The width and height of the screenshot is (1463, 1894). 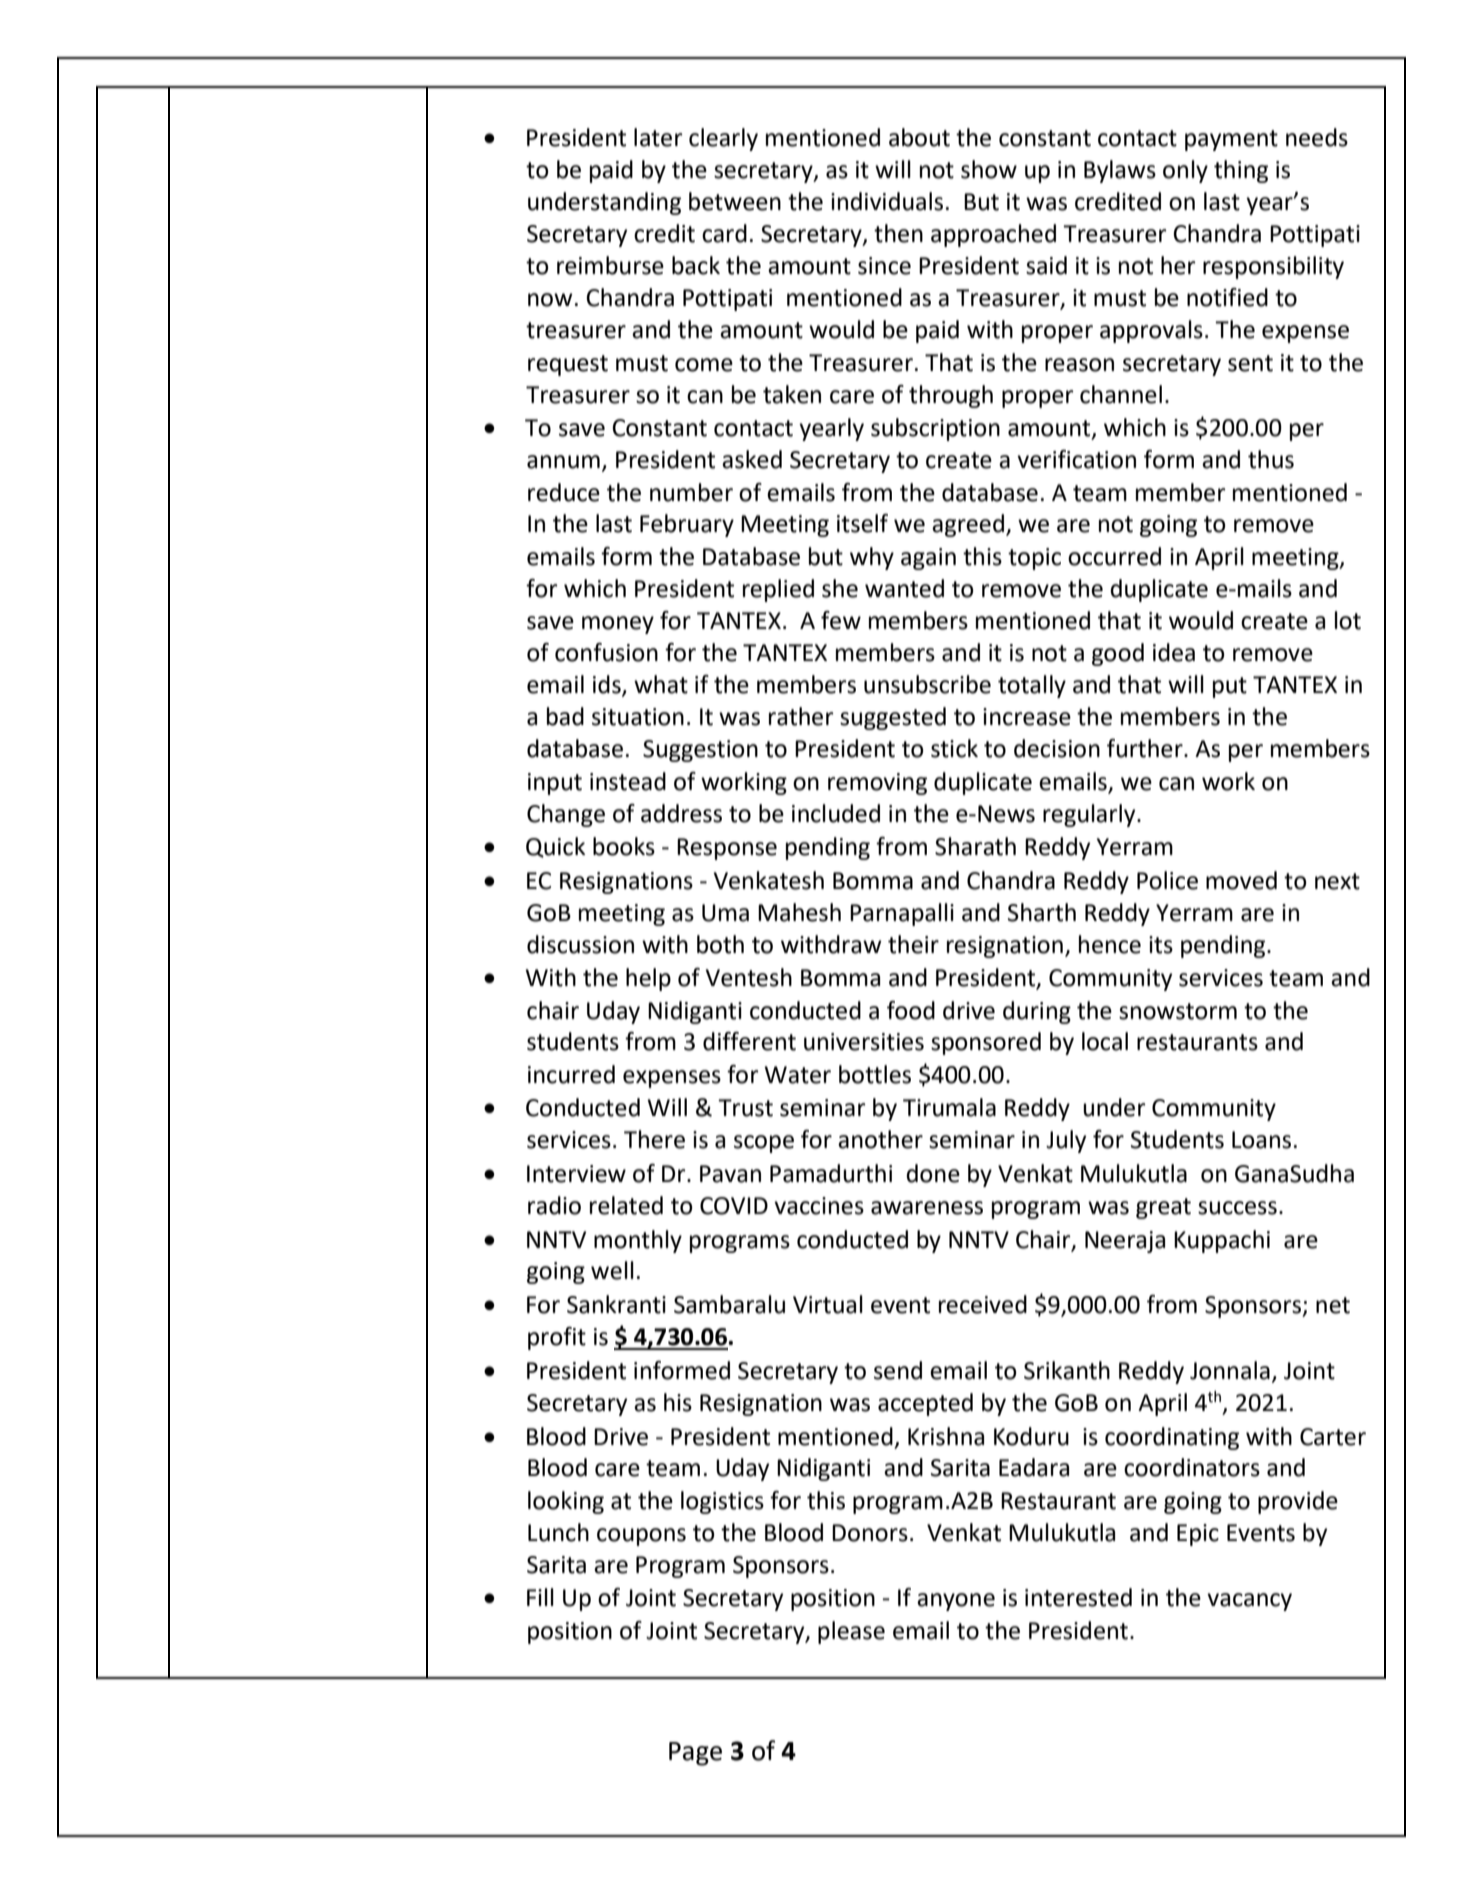 I want to click on thing, so click(x=1241, y=171).
